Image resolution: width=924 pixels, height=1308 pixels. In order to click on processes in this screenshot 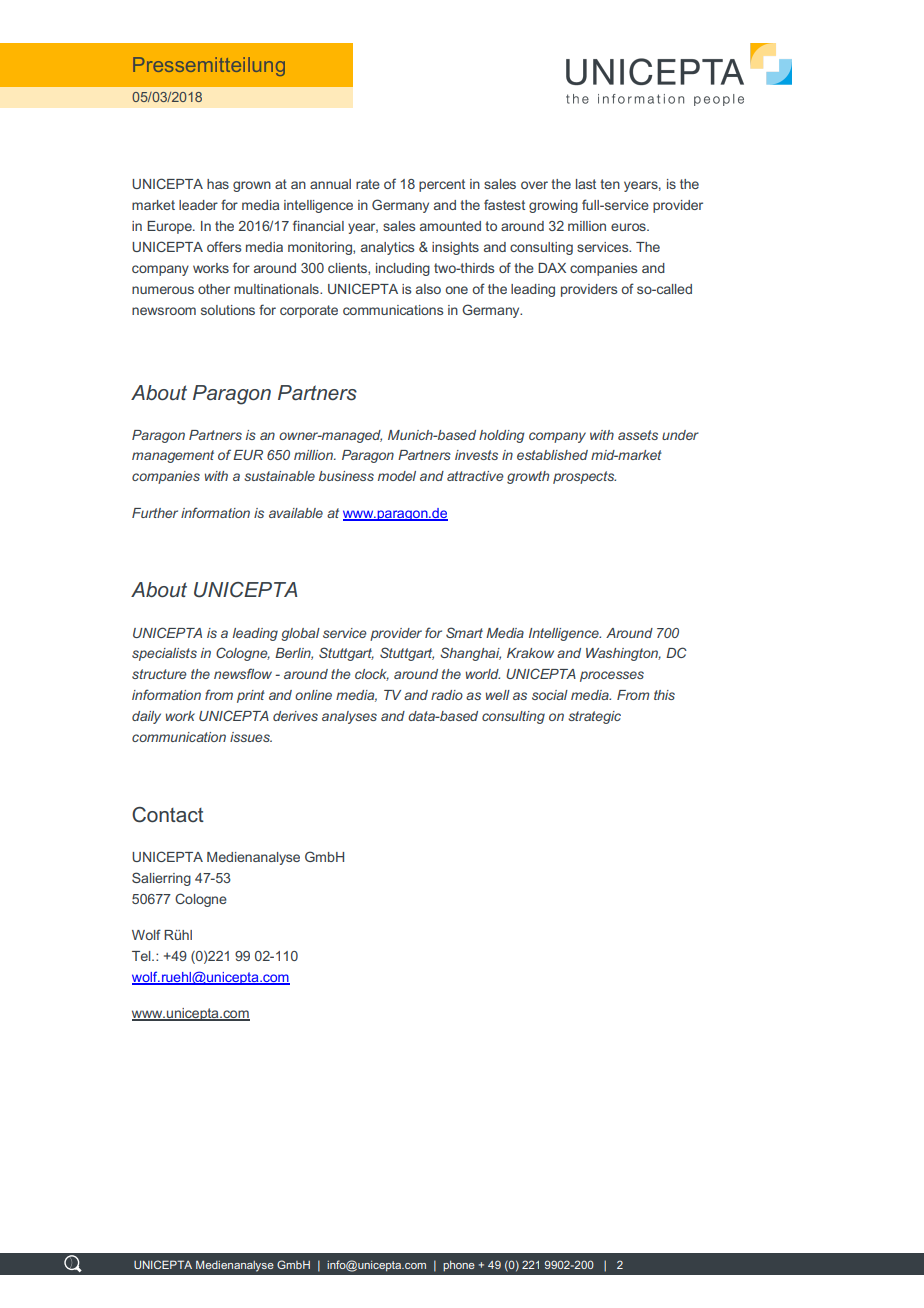, I will do `click(612, 676)`.
